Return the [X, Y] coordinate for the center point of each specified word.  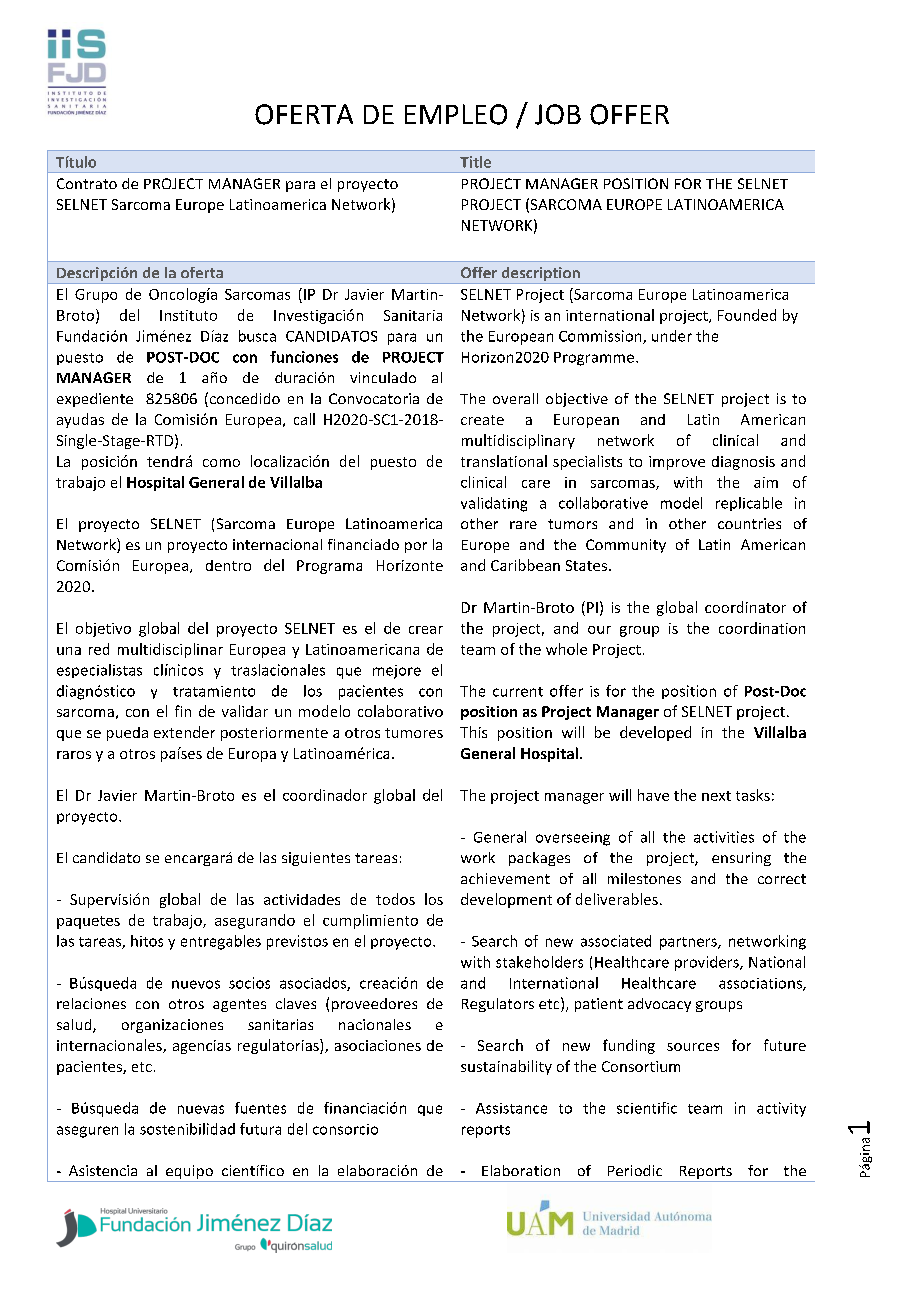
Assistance [511, 1108]
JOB [558, 114]
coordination [762, 628]
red [99, 649]
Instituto [188, 315]
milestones [644, 878]
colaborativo [400, 711]
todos [395, 899]
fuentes [260, 1108]
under [672, 336]
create [482, 420]
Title [475, 162]
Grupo [96, 296]
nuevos [196, 984]
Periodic [635, 1170]
